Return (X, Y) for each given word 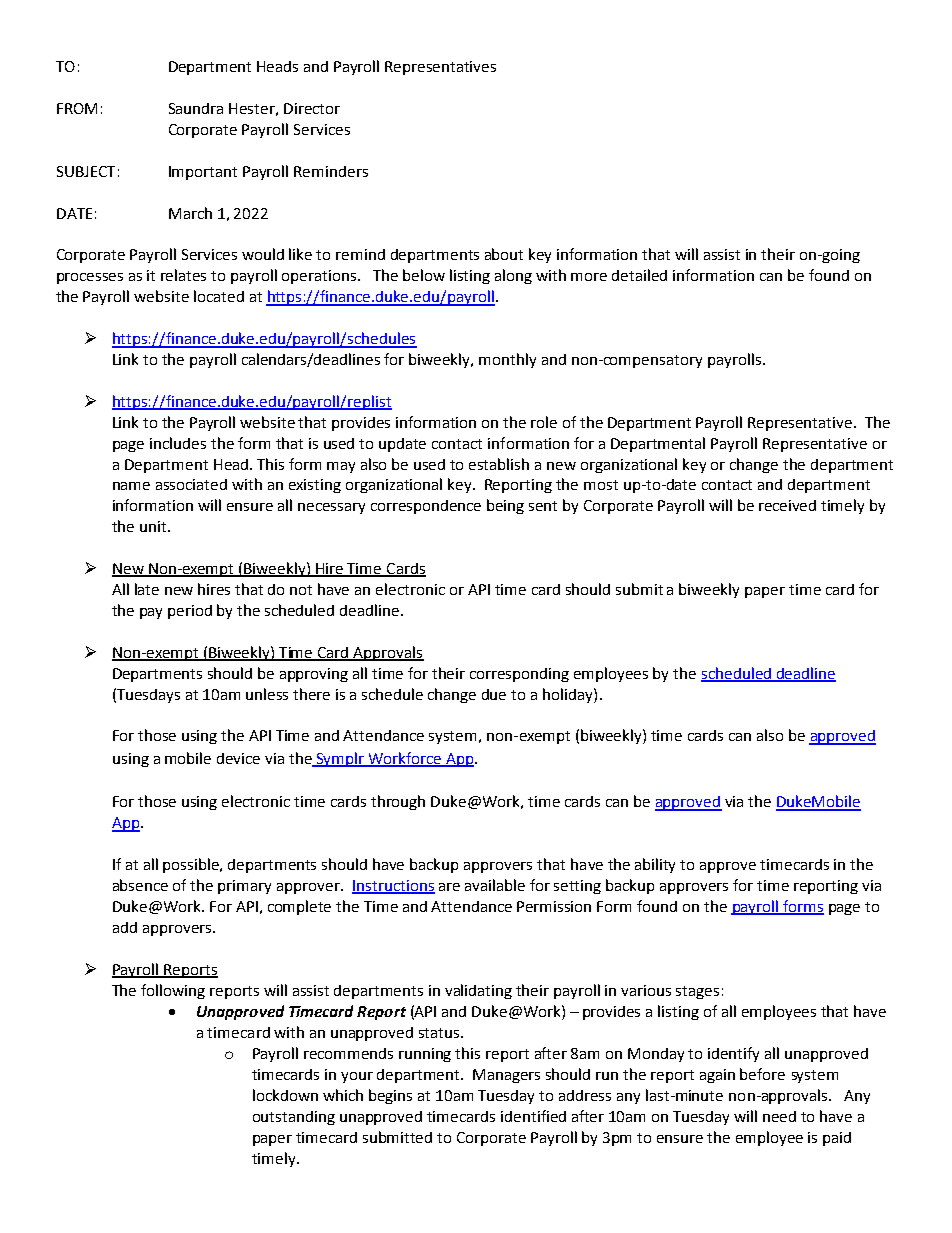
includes (178, 443)
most (601, 485)
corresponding (519, 675)
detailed (639, 275)
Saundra (196, 108)
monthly (507, 360)
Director (312, 108)
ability (655, 865)
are (449, 887)
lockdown (285, 1095)
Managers (506, 1076)
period (190, 612)
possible (192, 865)
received (787, 505)
